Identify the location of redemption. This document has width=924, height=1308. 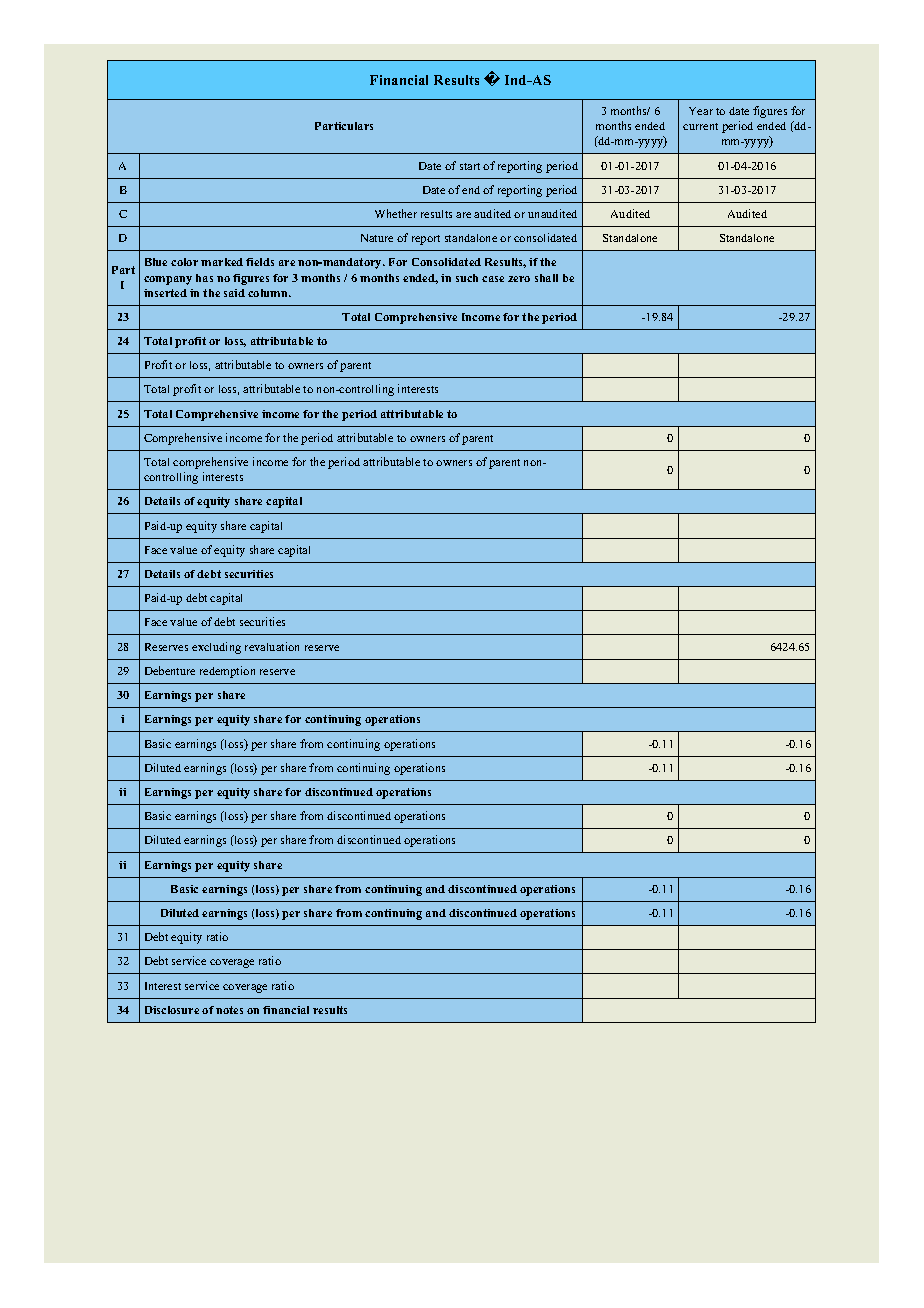
(227, 672).
